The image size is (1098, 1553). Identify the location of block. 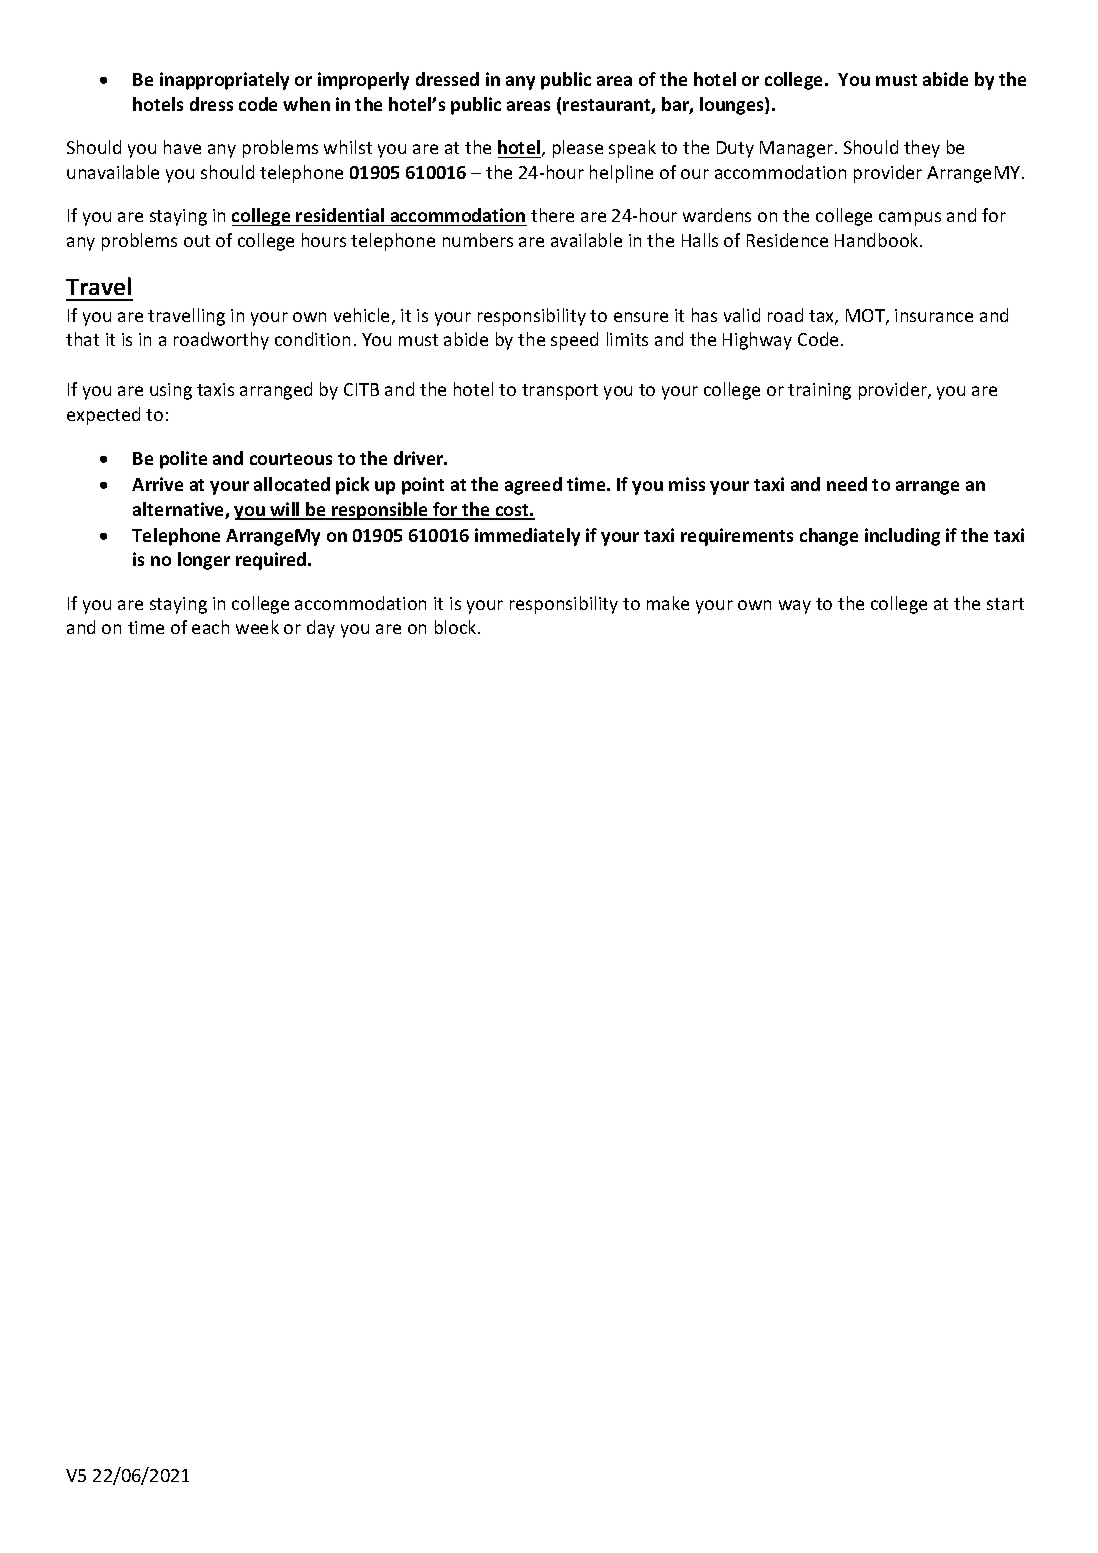
(457, 627).
